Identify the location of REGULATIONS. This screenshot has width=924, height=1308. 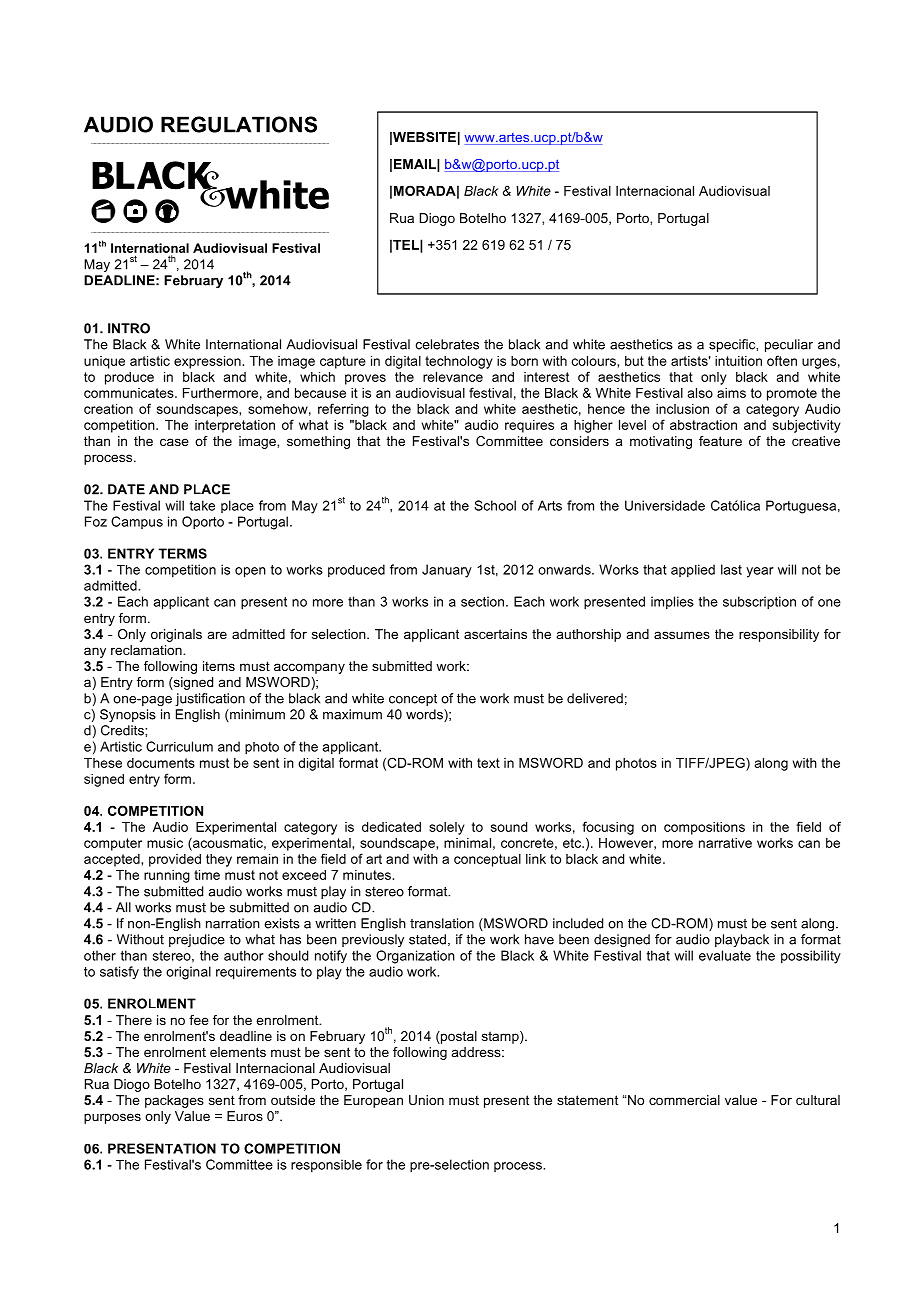
(239, 124).
